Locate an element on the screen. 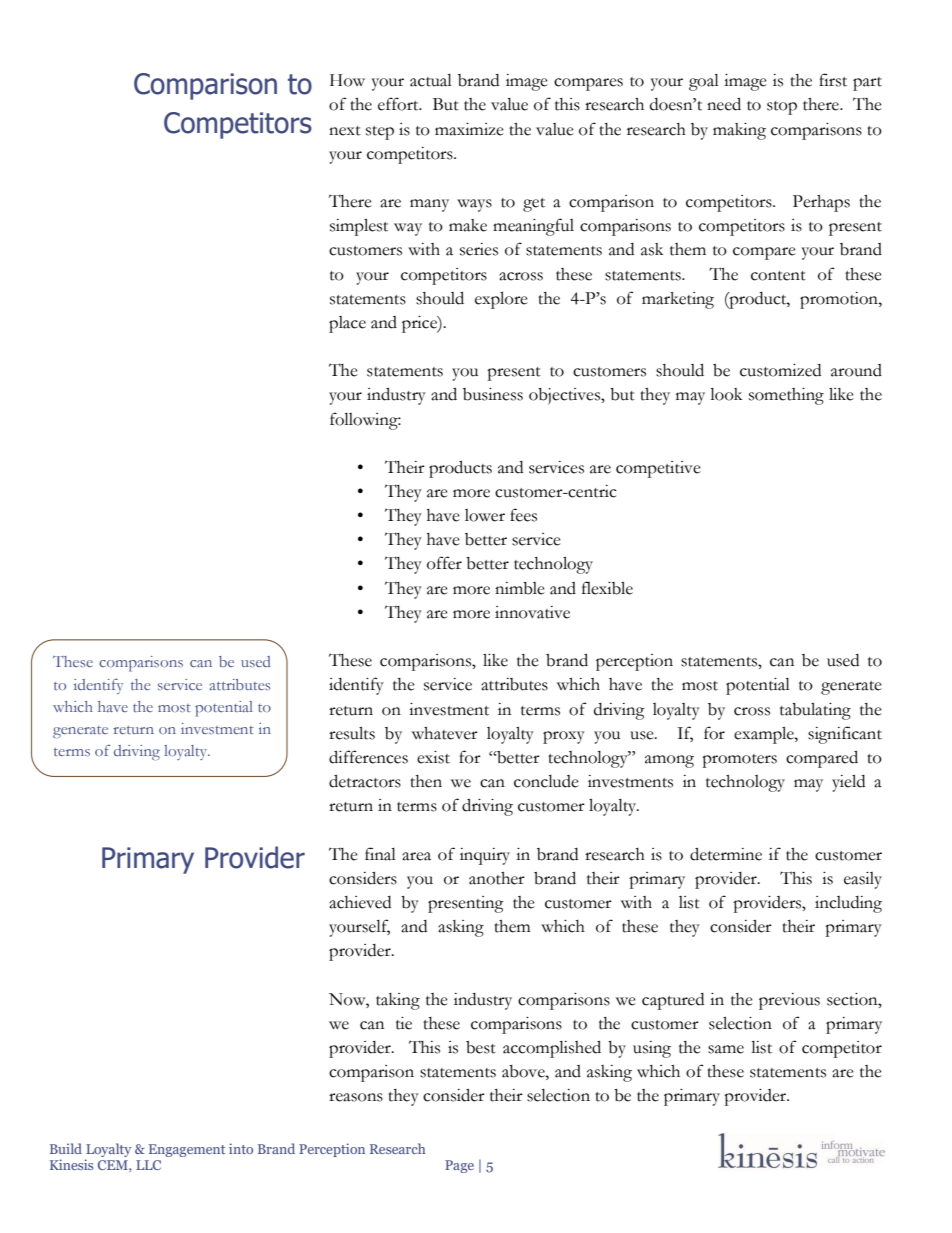  next is located at coordinates (345, 131).
